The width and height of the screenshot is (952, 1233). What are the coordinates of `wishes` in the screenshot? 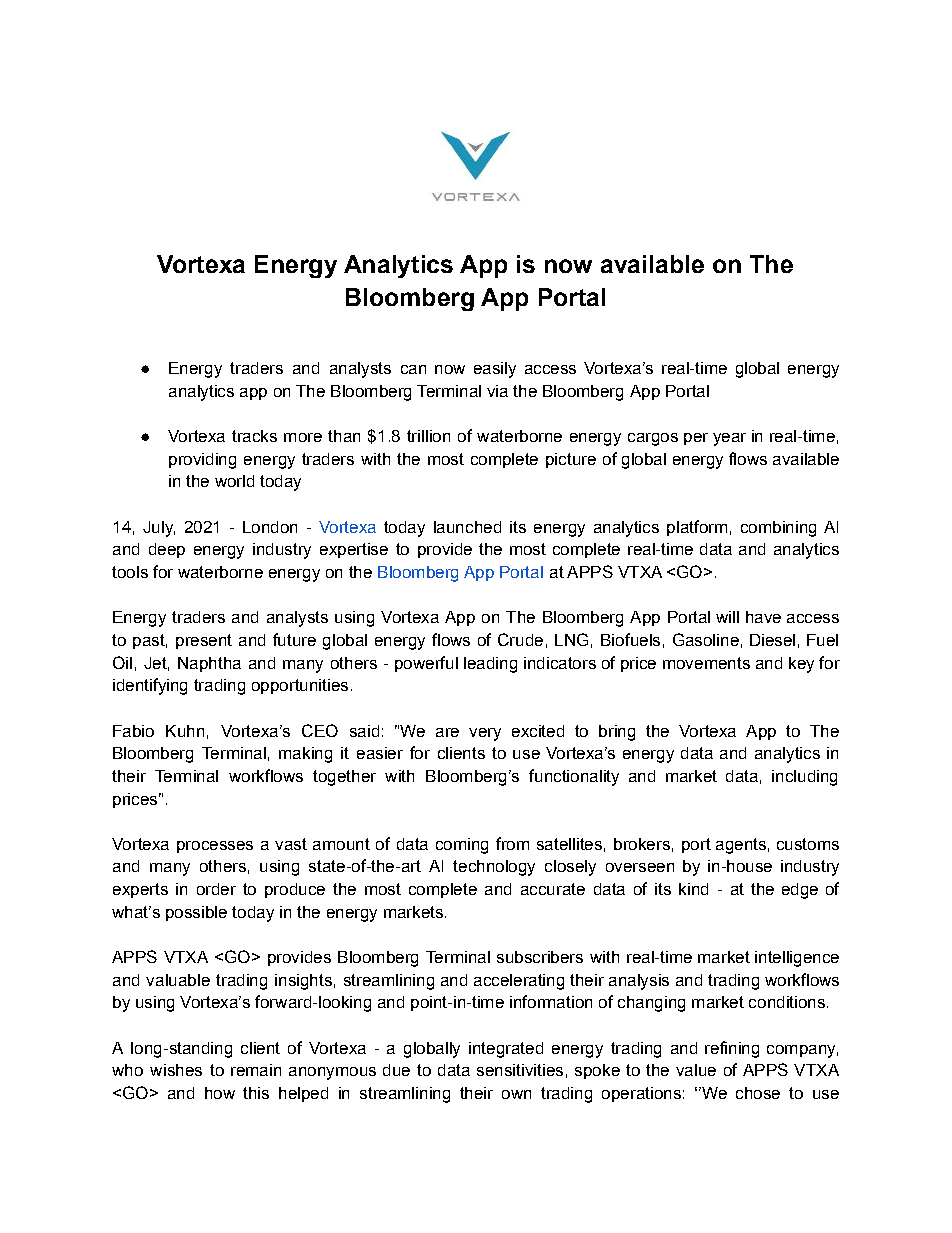 It's located at (176, 1070).
